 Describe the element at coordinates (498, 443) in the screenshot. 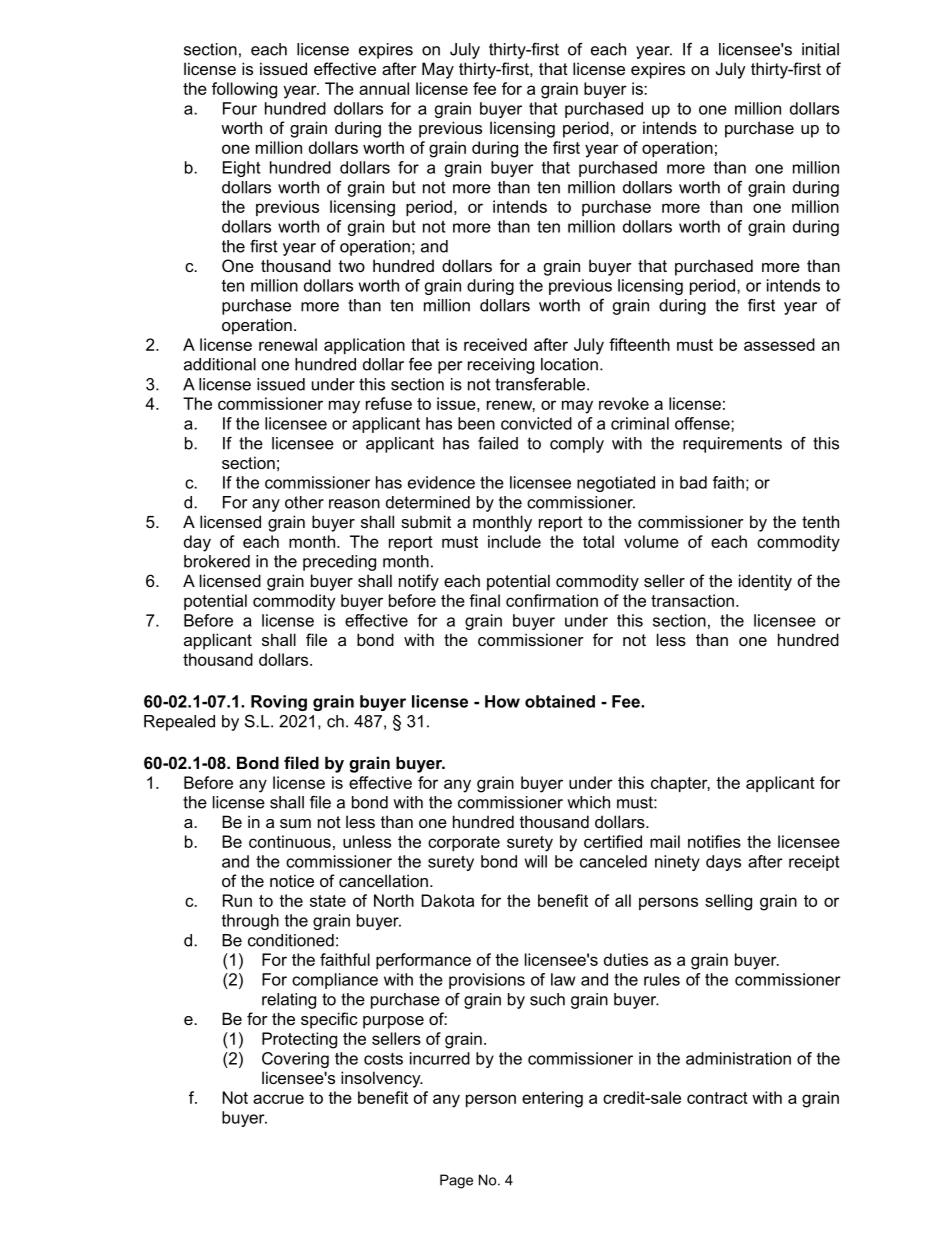

I see `failed` at that location.
